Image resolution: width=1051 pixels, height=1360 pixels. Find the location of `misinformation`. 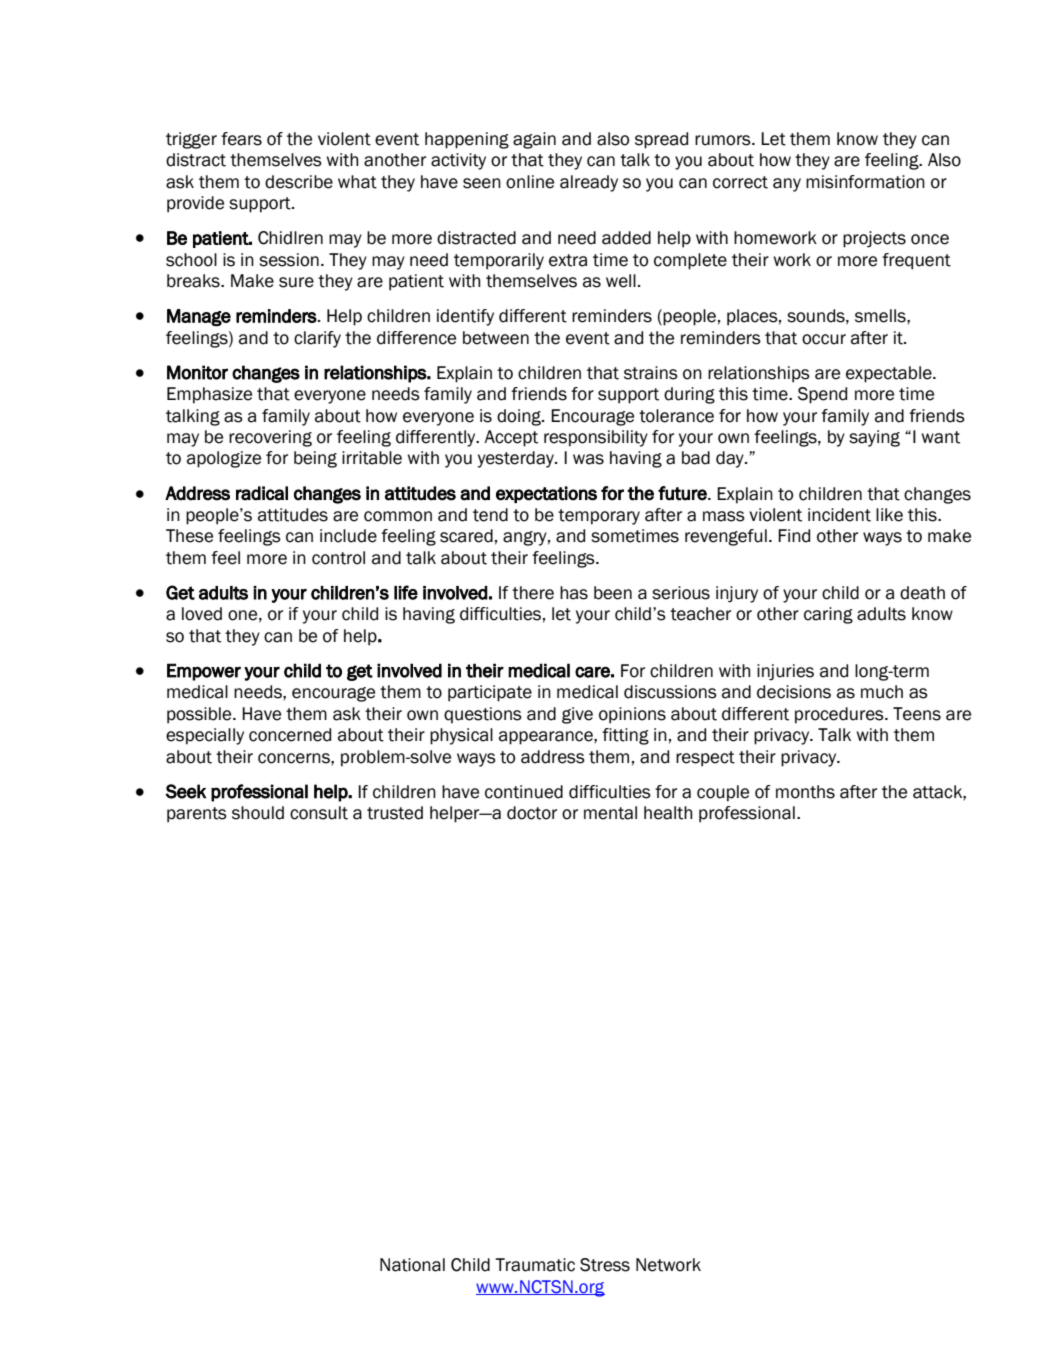

misinformation is located at coordinates (865, 182).
